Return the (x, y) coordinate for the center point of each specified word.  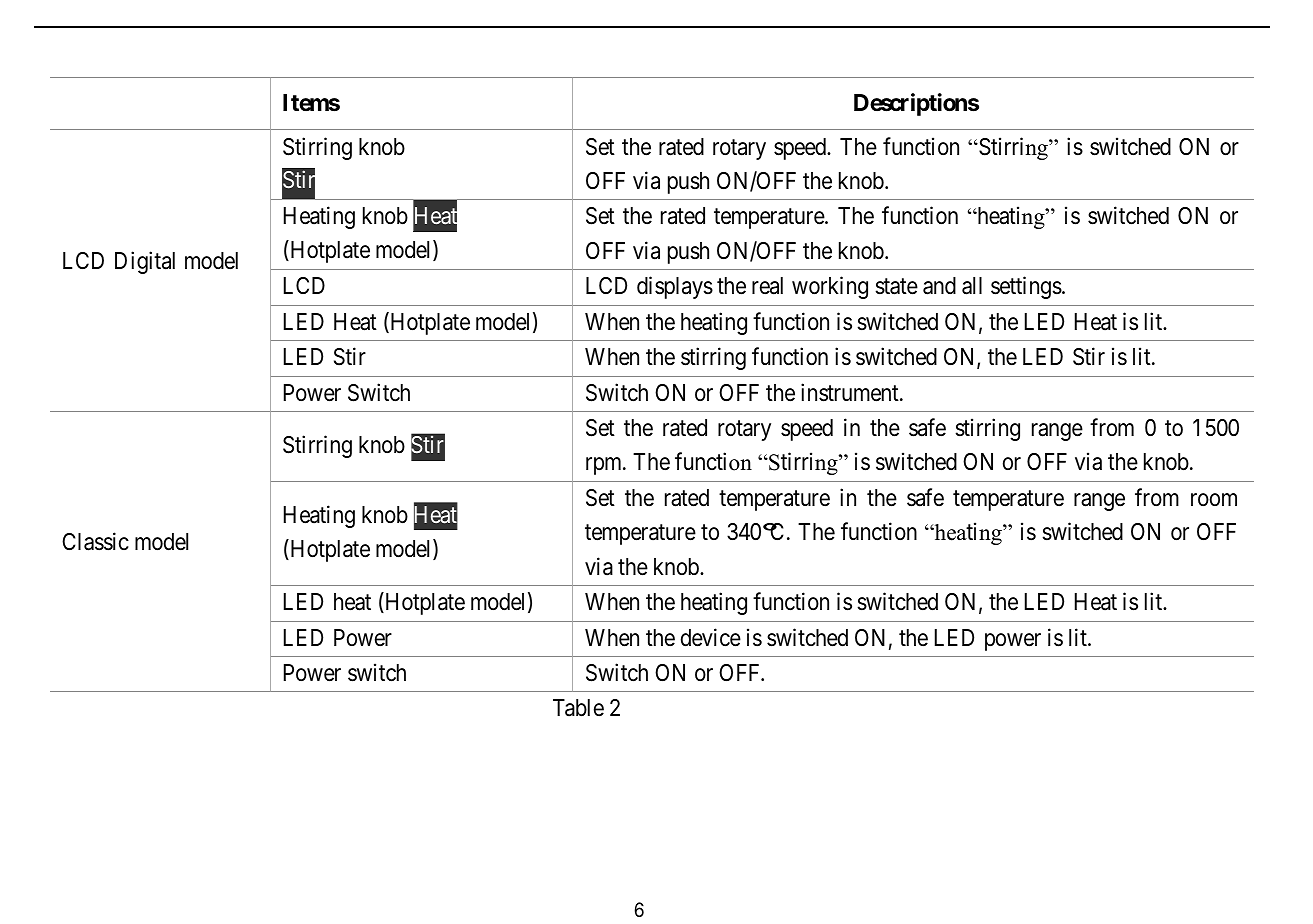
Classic (95, 541)
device (711, 637)
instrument (851, 392)
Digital (145, 262)
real (767, 286)
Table (578, 708)
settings (1026, 288)
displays (675, 288)
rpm (605, 466)
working (830, 288)
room (1214, 499)
